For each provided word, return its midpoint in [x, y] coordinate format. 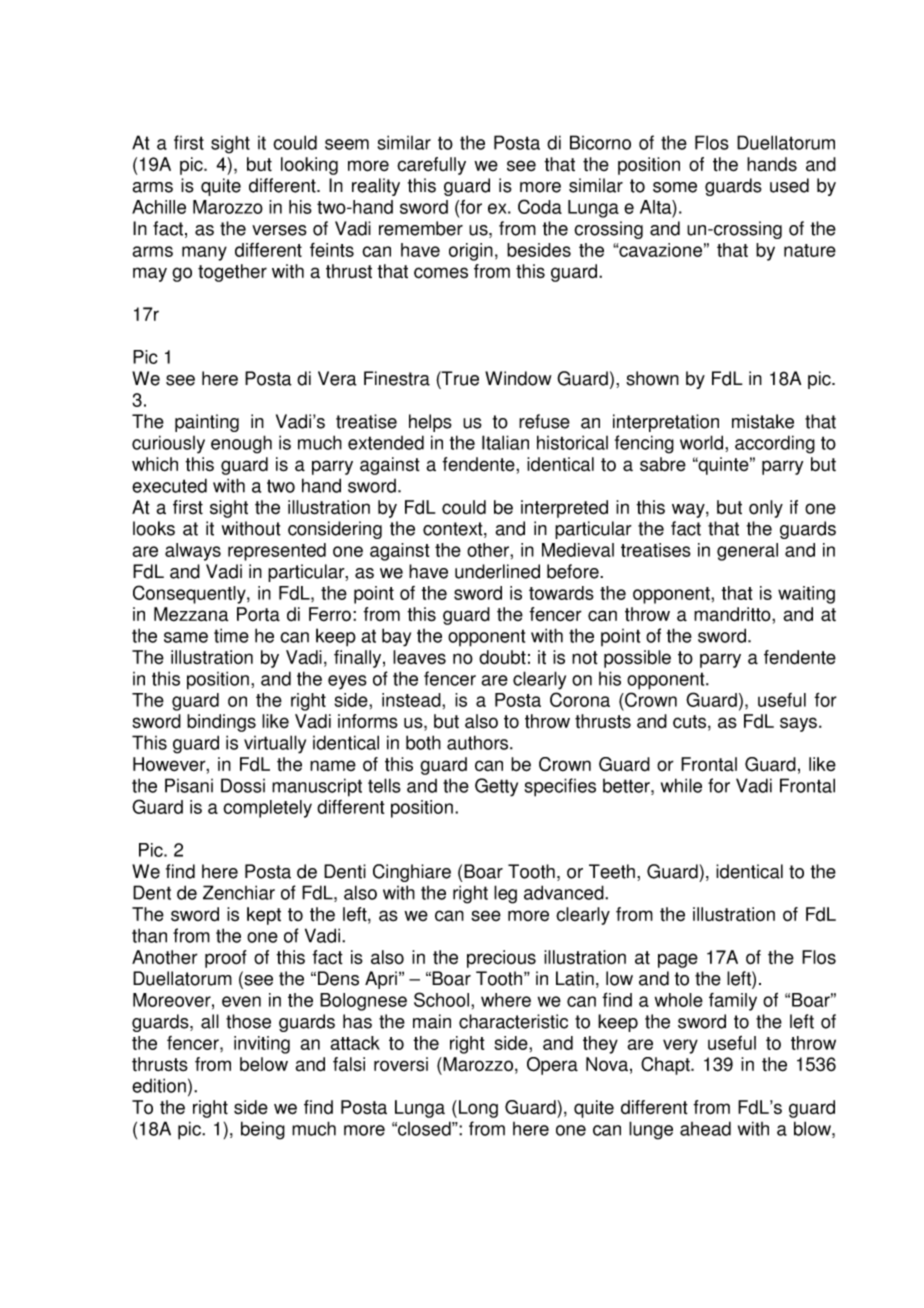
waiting [806, 595]
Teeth [612, 871]
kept [264, 916]
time [231, 635]
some [675, 187]
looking [309, 166]
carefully [431, 166]
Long [478, 1109]
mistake [763, 421]
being [263, 1130]
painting [207, 423]
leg [505, 894]
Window [518, 378]
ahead [705, 1128]
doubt [502, 657]
